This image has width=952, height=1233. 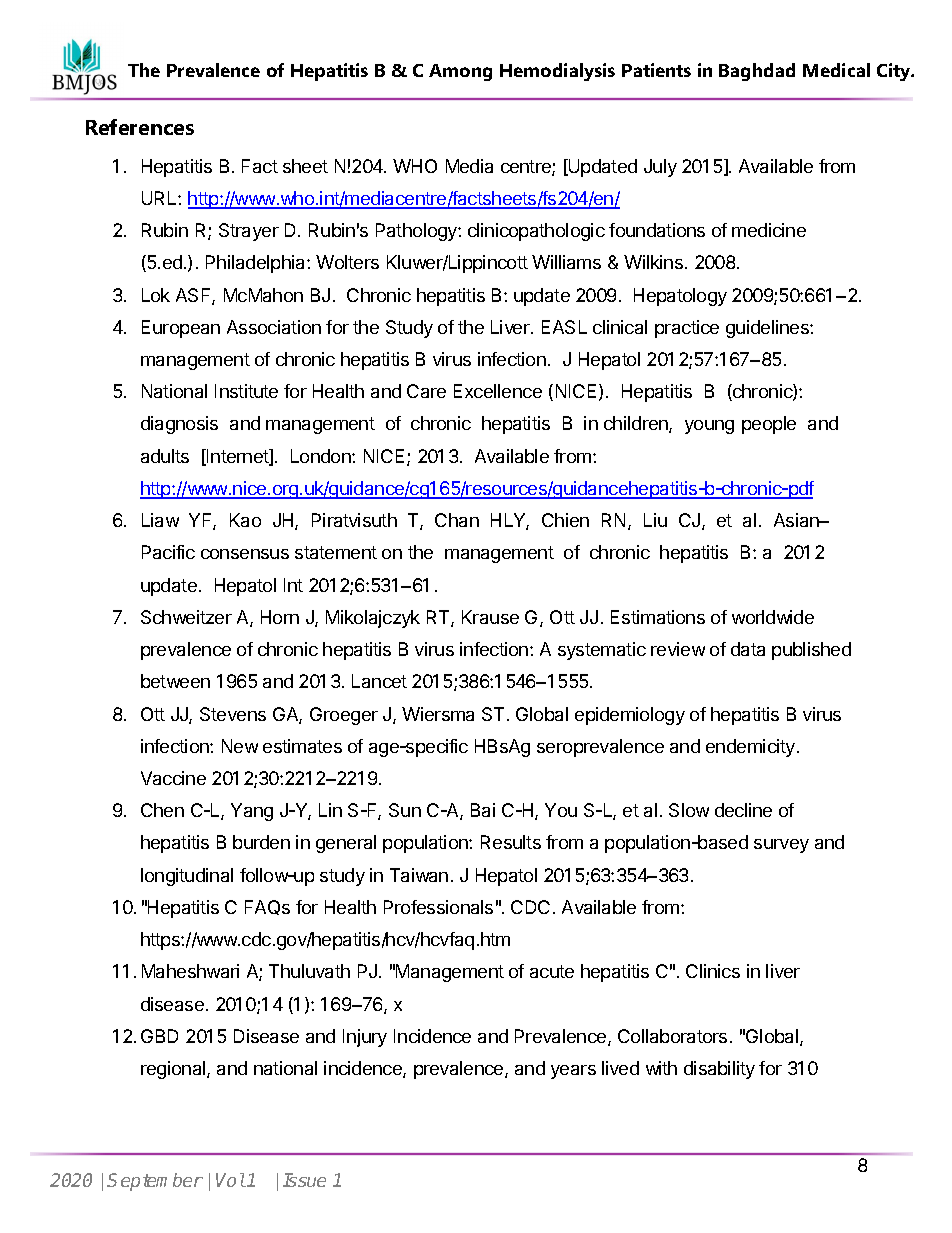 What do you see at coordinates (460, 72) in the image?
I see `Among` at bounding box center [460, 72].
